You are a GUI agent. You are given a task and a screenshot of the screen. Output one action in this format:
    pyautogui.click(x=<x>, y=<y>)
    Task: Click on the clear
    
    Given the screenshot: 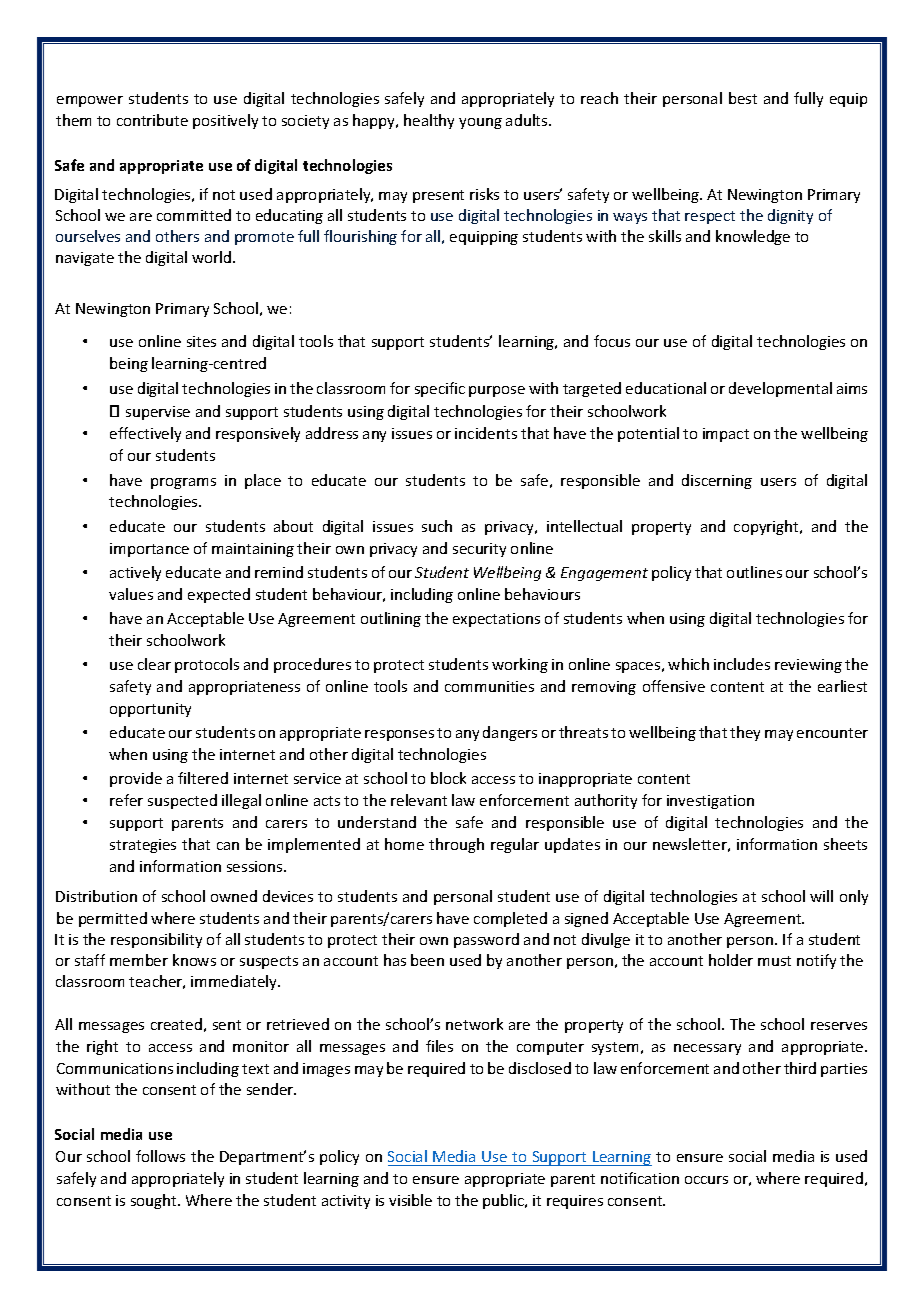 What is the action you would take?
    pyautogui.click(x=154, y=664)
